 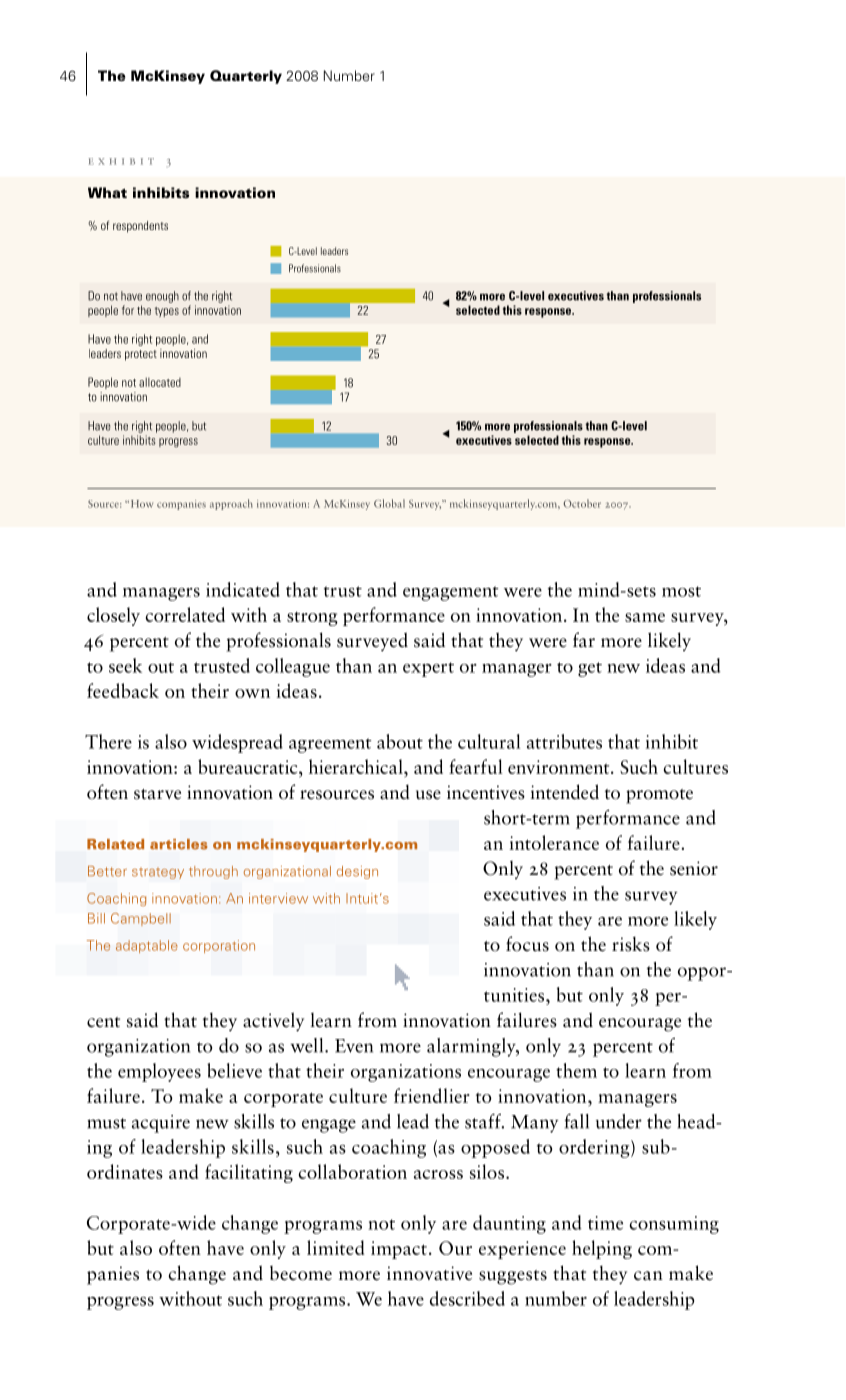 I want to click on design, so click(x=357, y=872).
